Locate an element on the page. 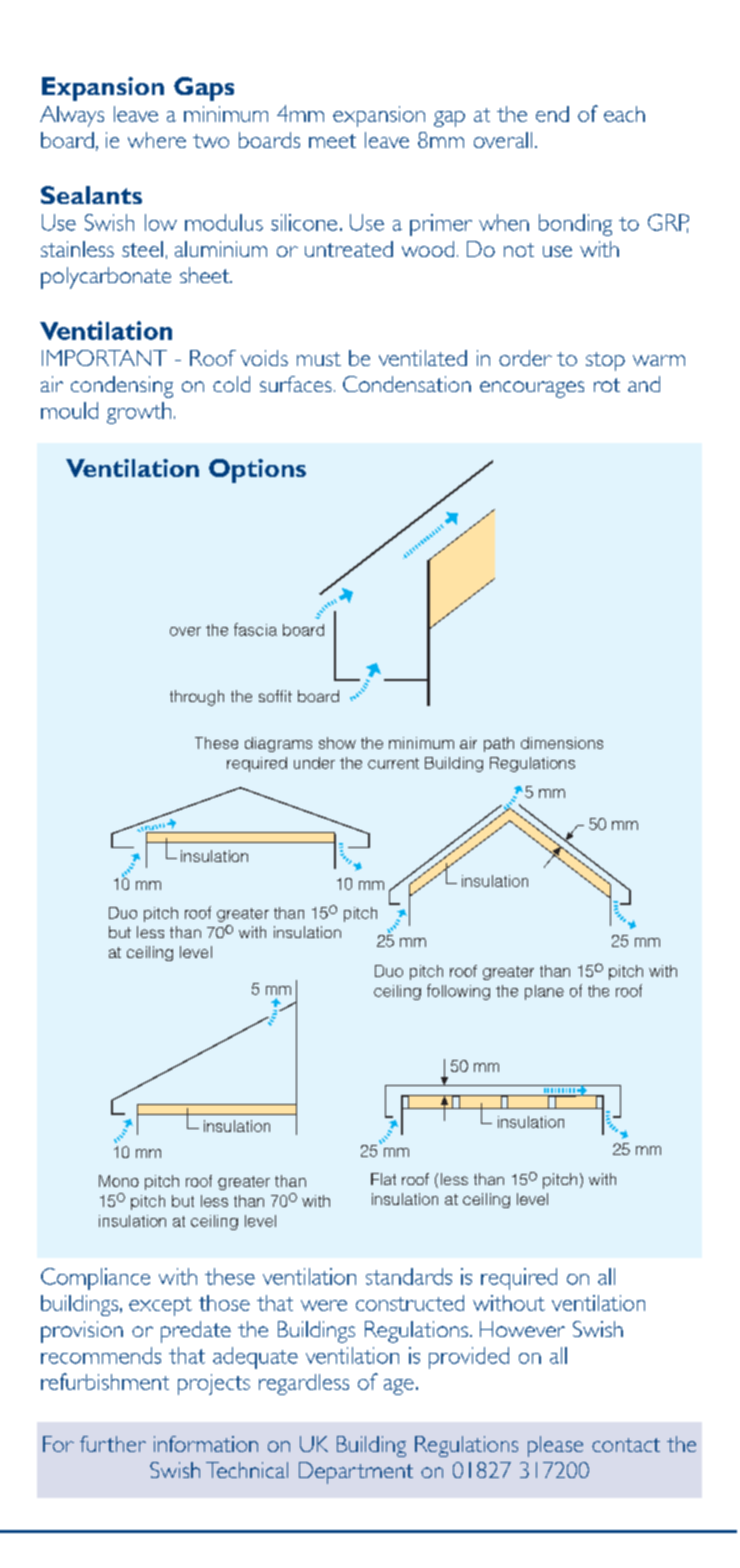  further is located at coordinates (113, 1444).
